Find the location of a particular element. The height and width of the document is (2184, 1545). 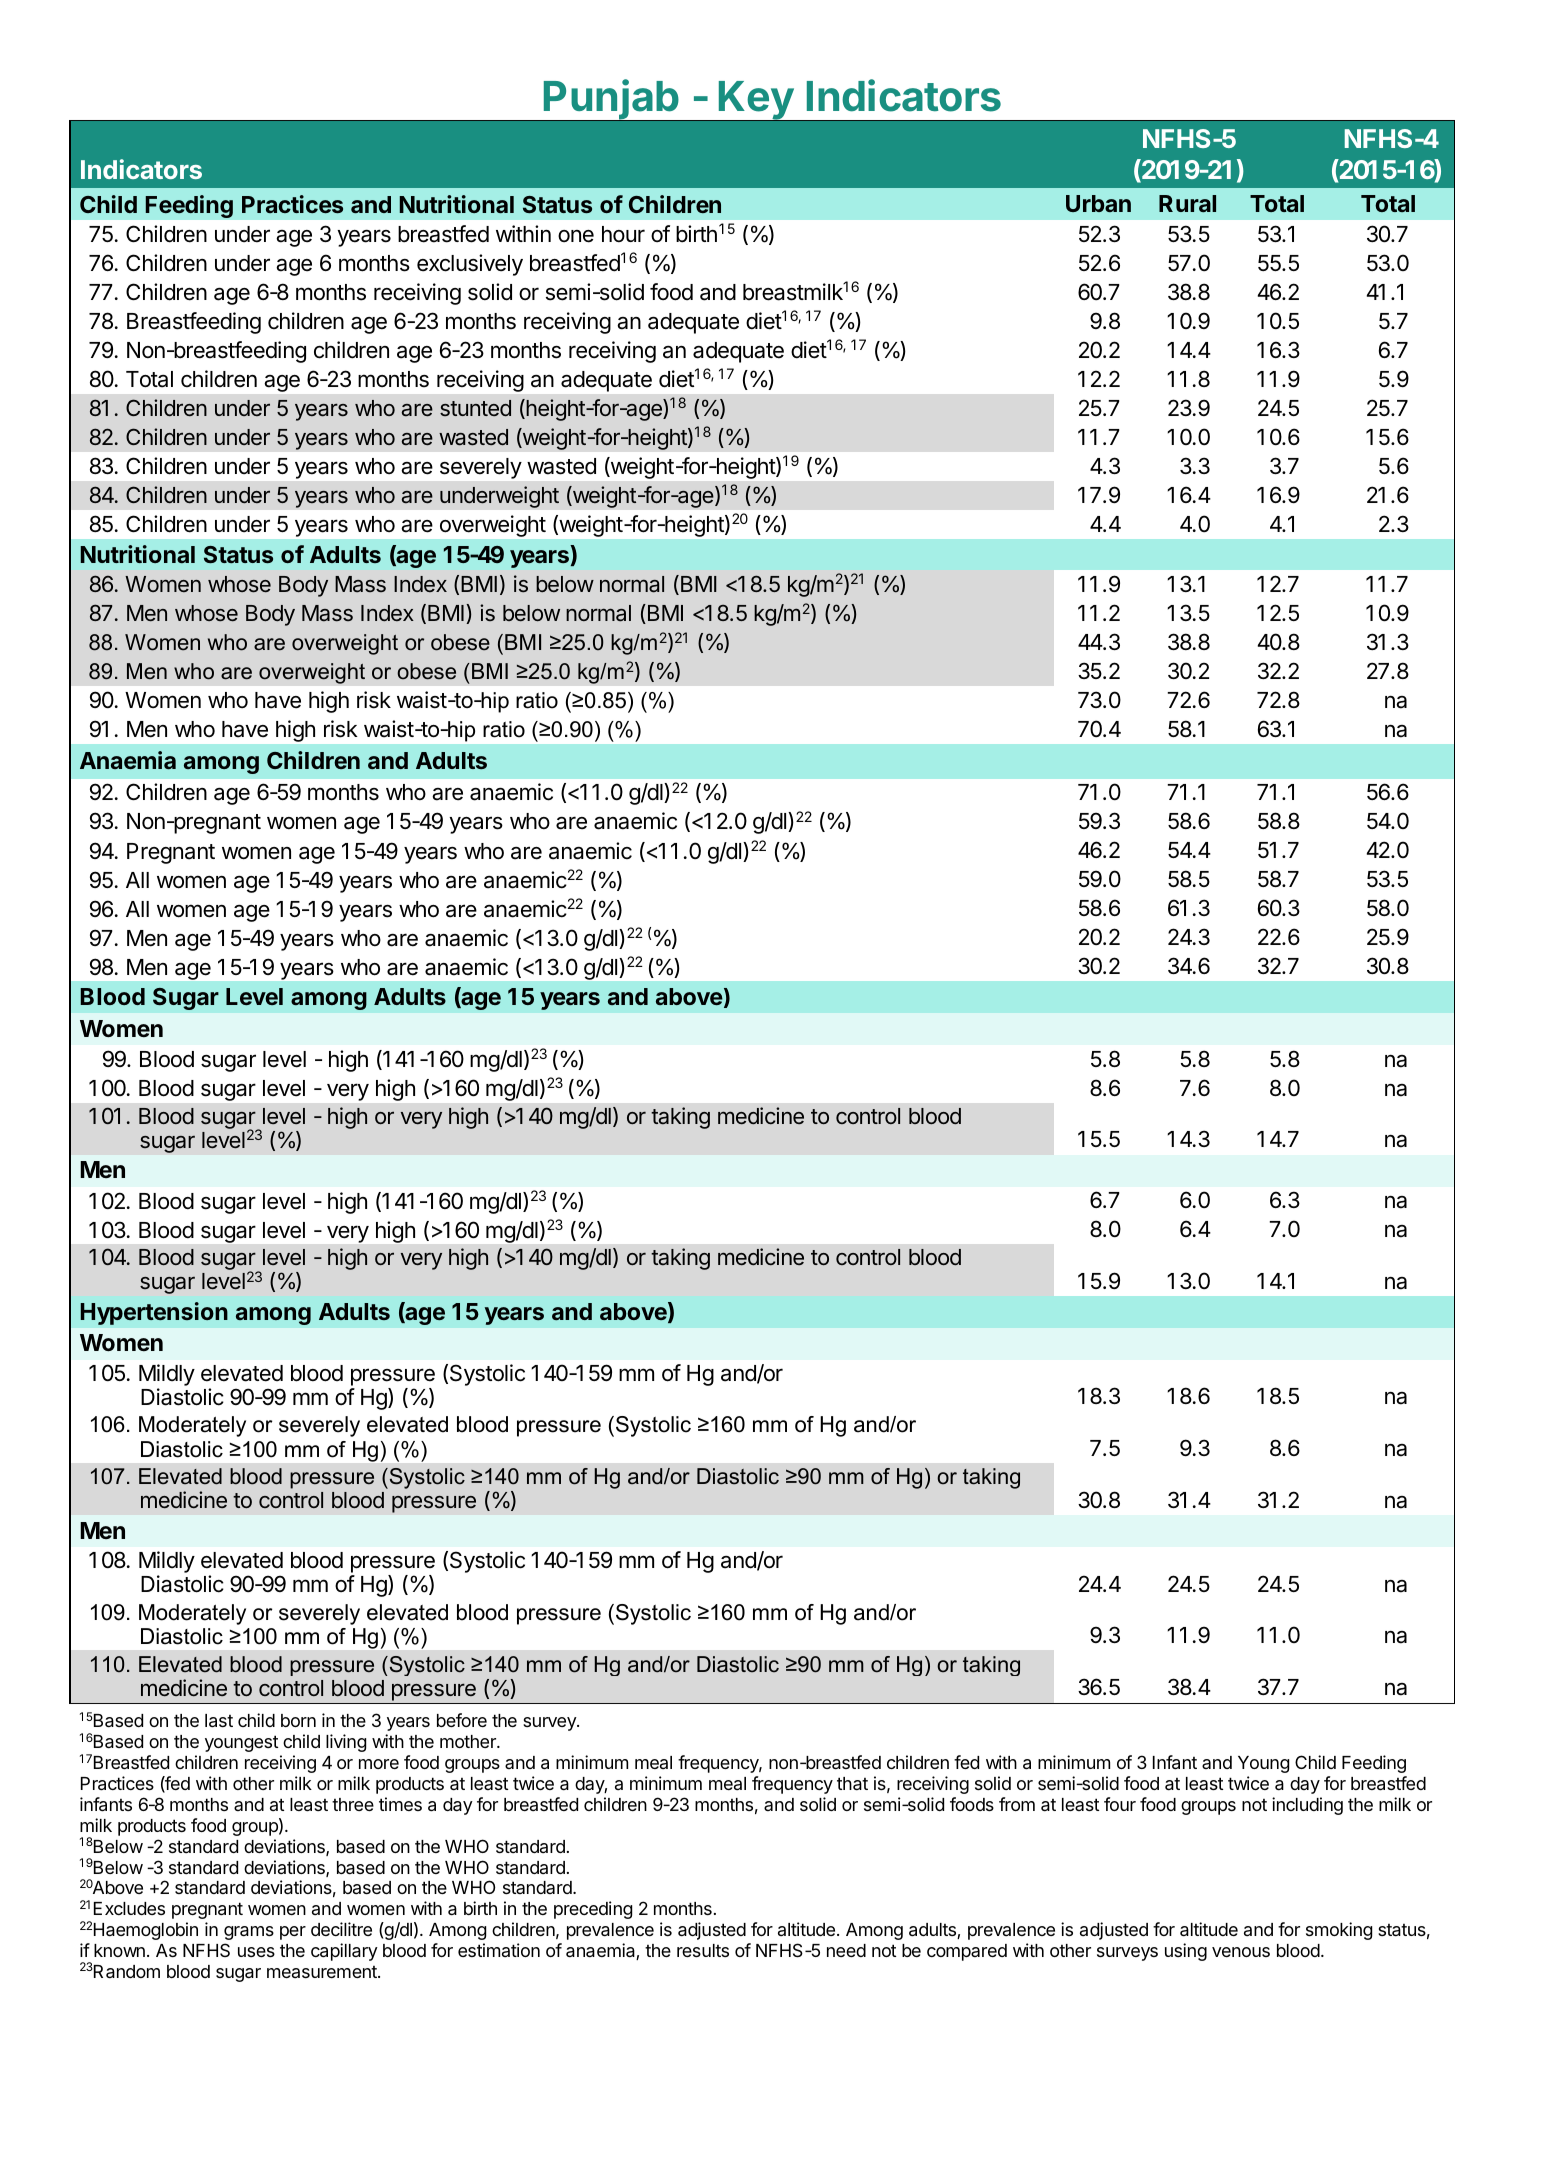

grams is located at coordinates (249, 1933).
